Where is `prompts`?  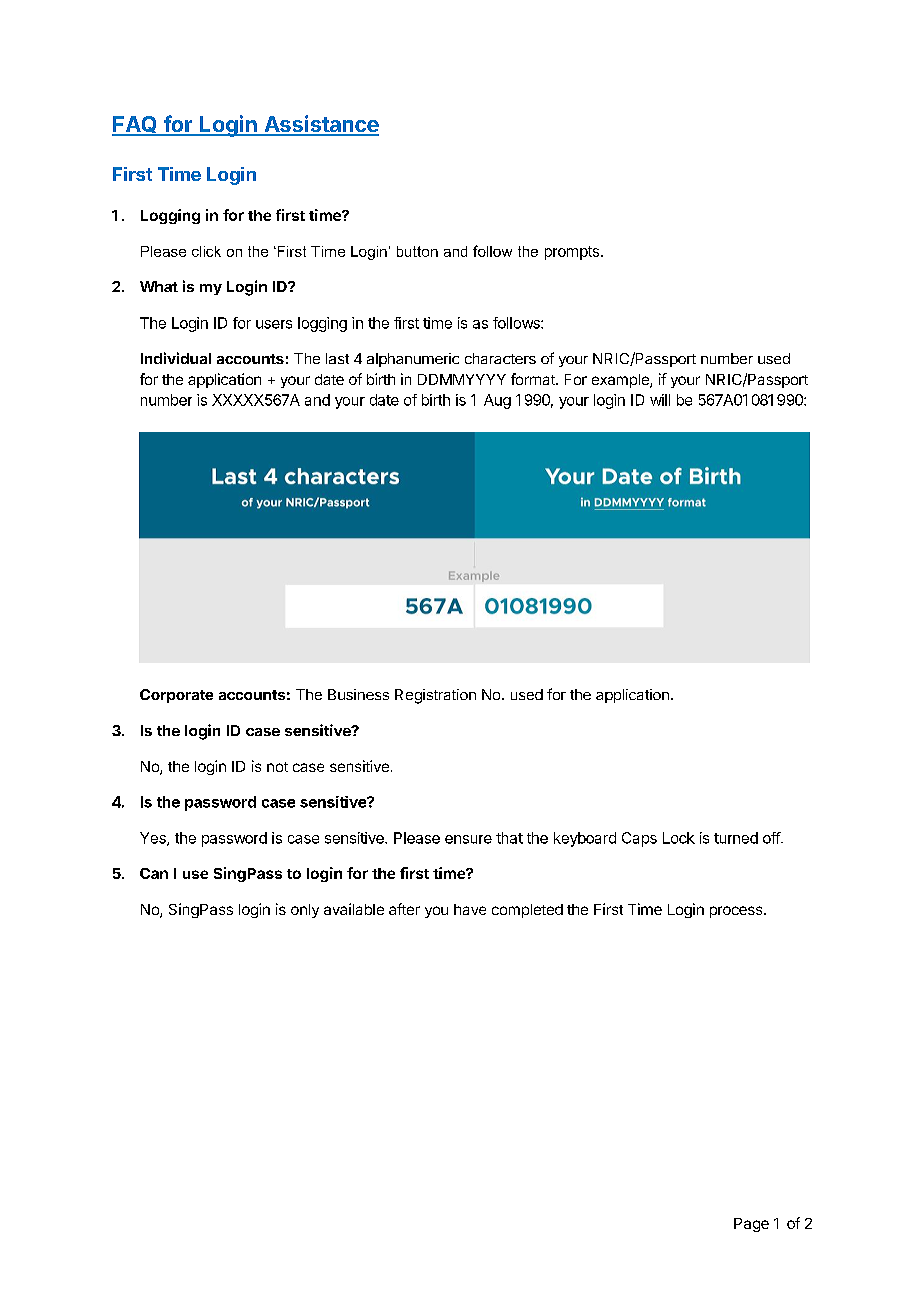
prompts is located at coordinates (572, 253).
